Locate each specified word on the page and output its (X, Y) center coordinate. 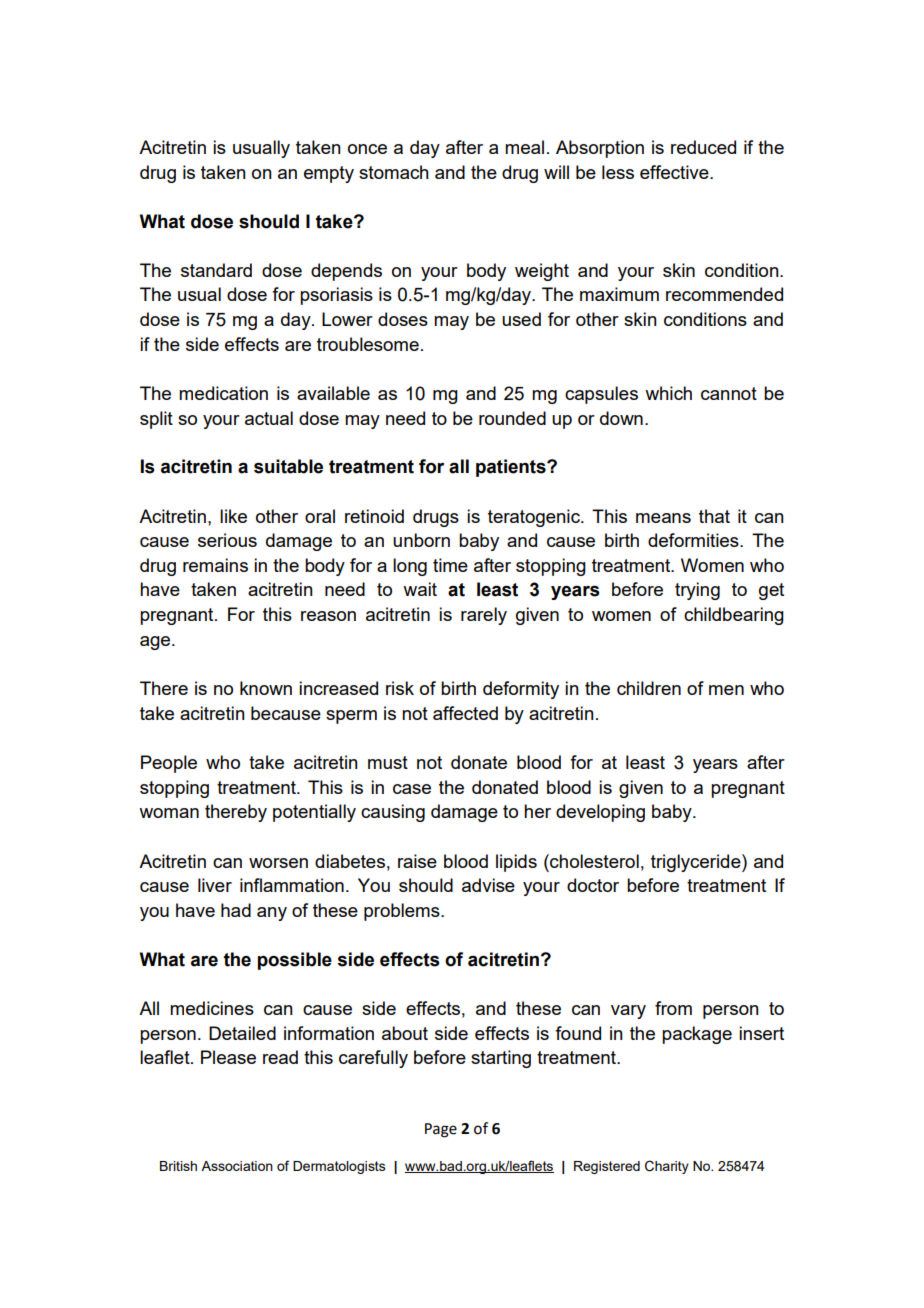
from (673, 1008)
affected (465, 713)
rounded (512, 418)
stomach (394, 172)
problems (403, 912)
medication (223, 393)
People (169, 764)
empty (329, 174)
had (236, 910)
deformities (694, 540)
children (649, 688)
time (450, 565)
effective (675, 172)
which (668, 393)
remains (215, 565)
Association (237, 1166)
